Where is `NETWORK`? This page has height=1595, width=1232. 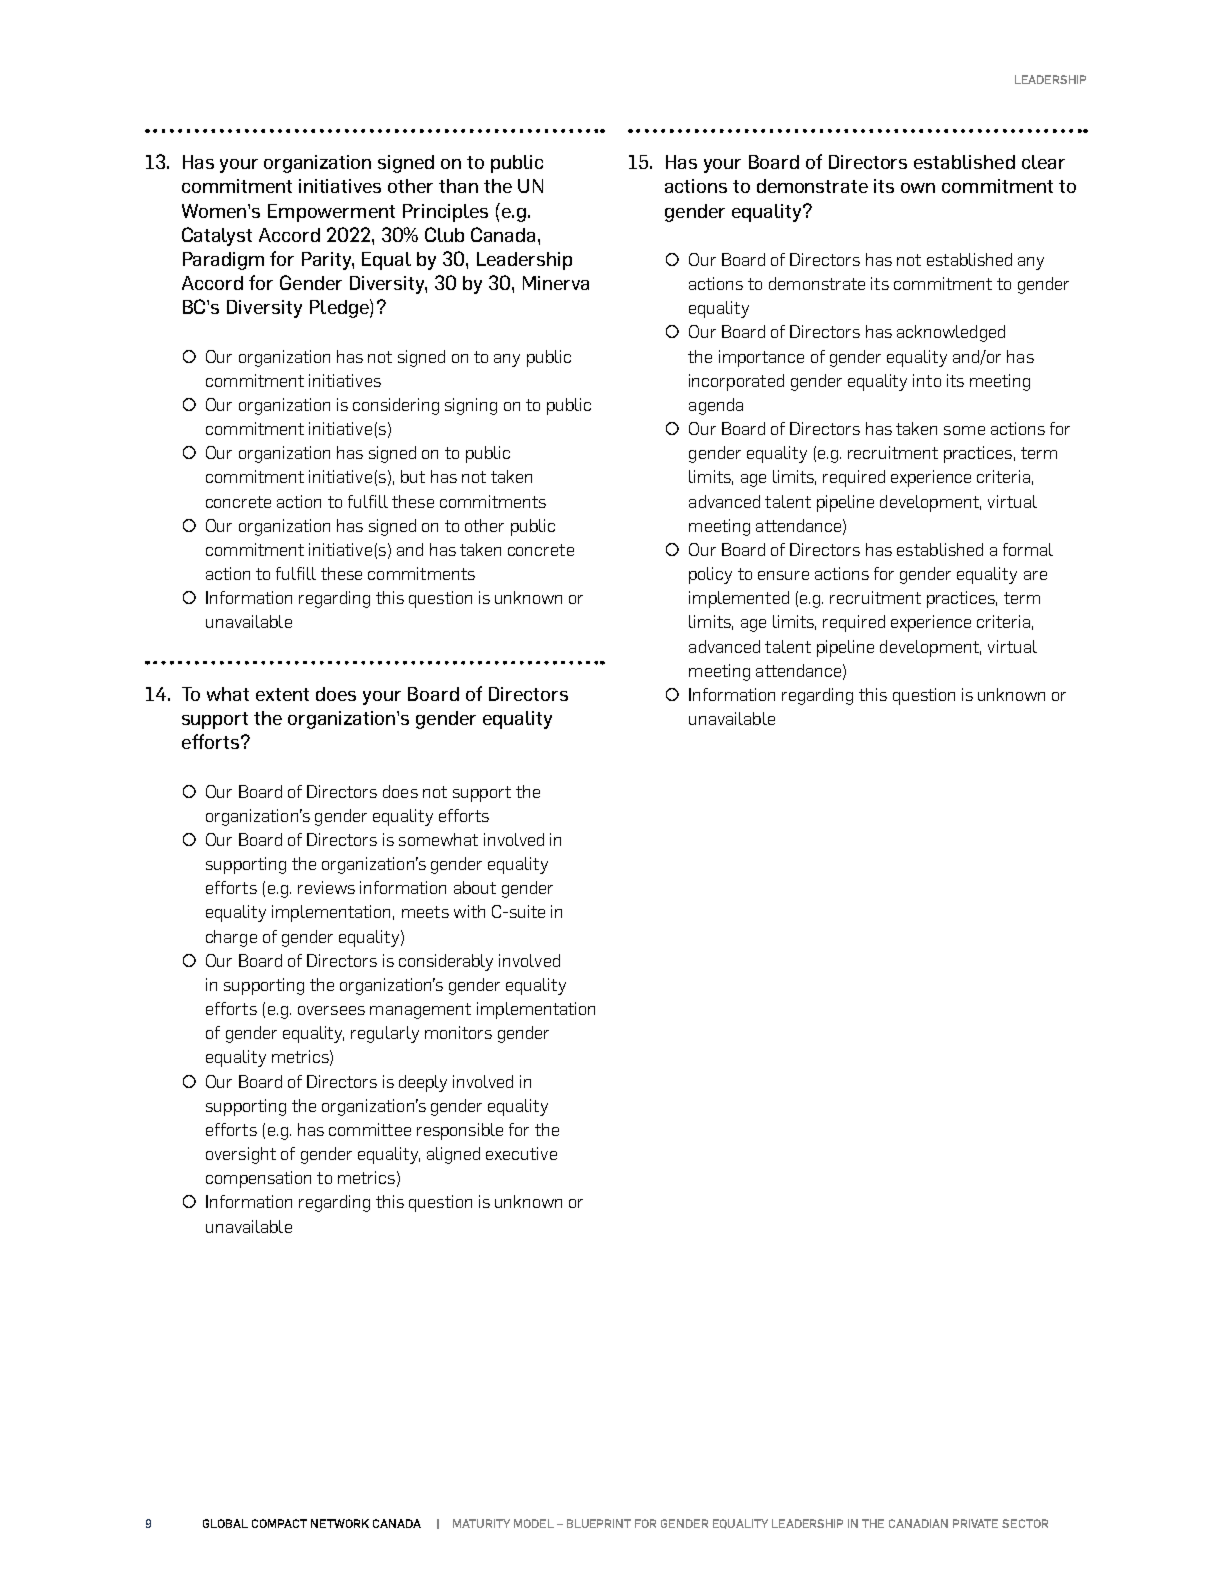
NETWORK is located at coordinates (340, 1523).
